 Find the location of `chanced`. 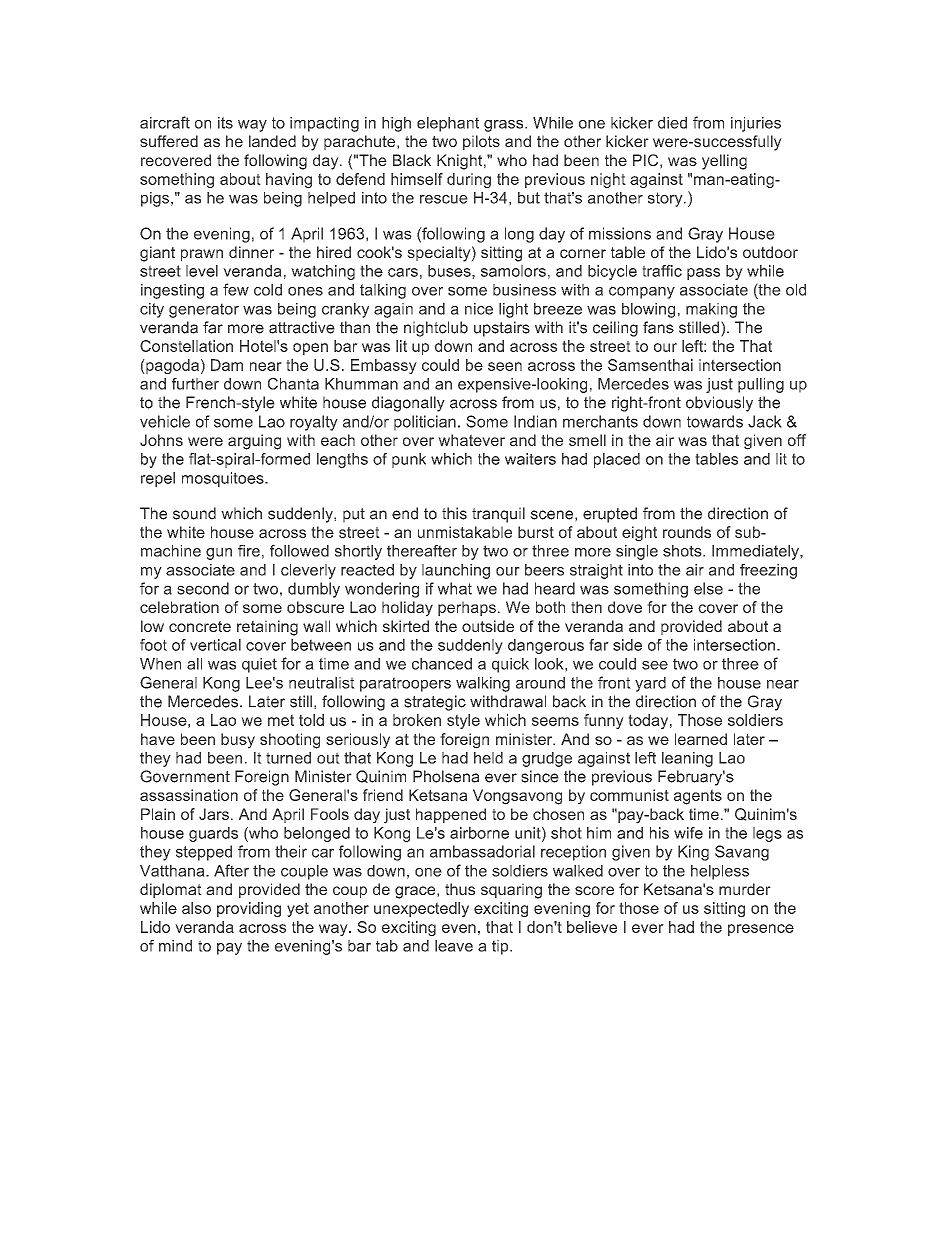

chanced is located at coordinates (442, 664).
